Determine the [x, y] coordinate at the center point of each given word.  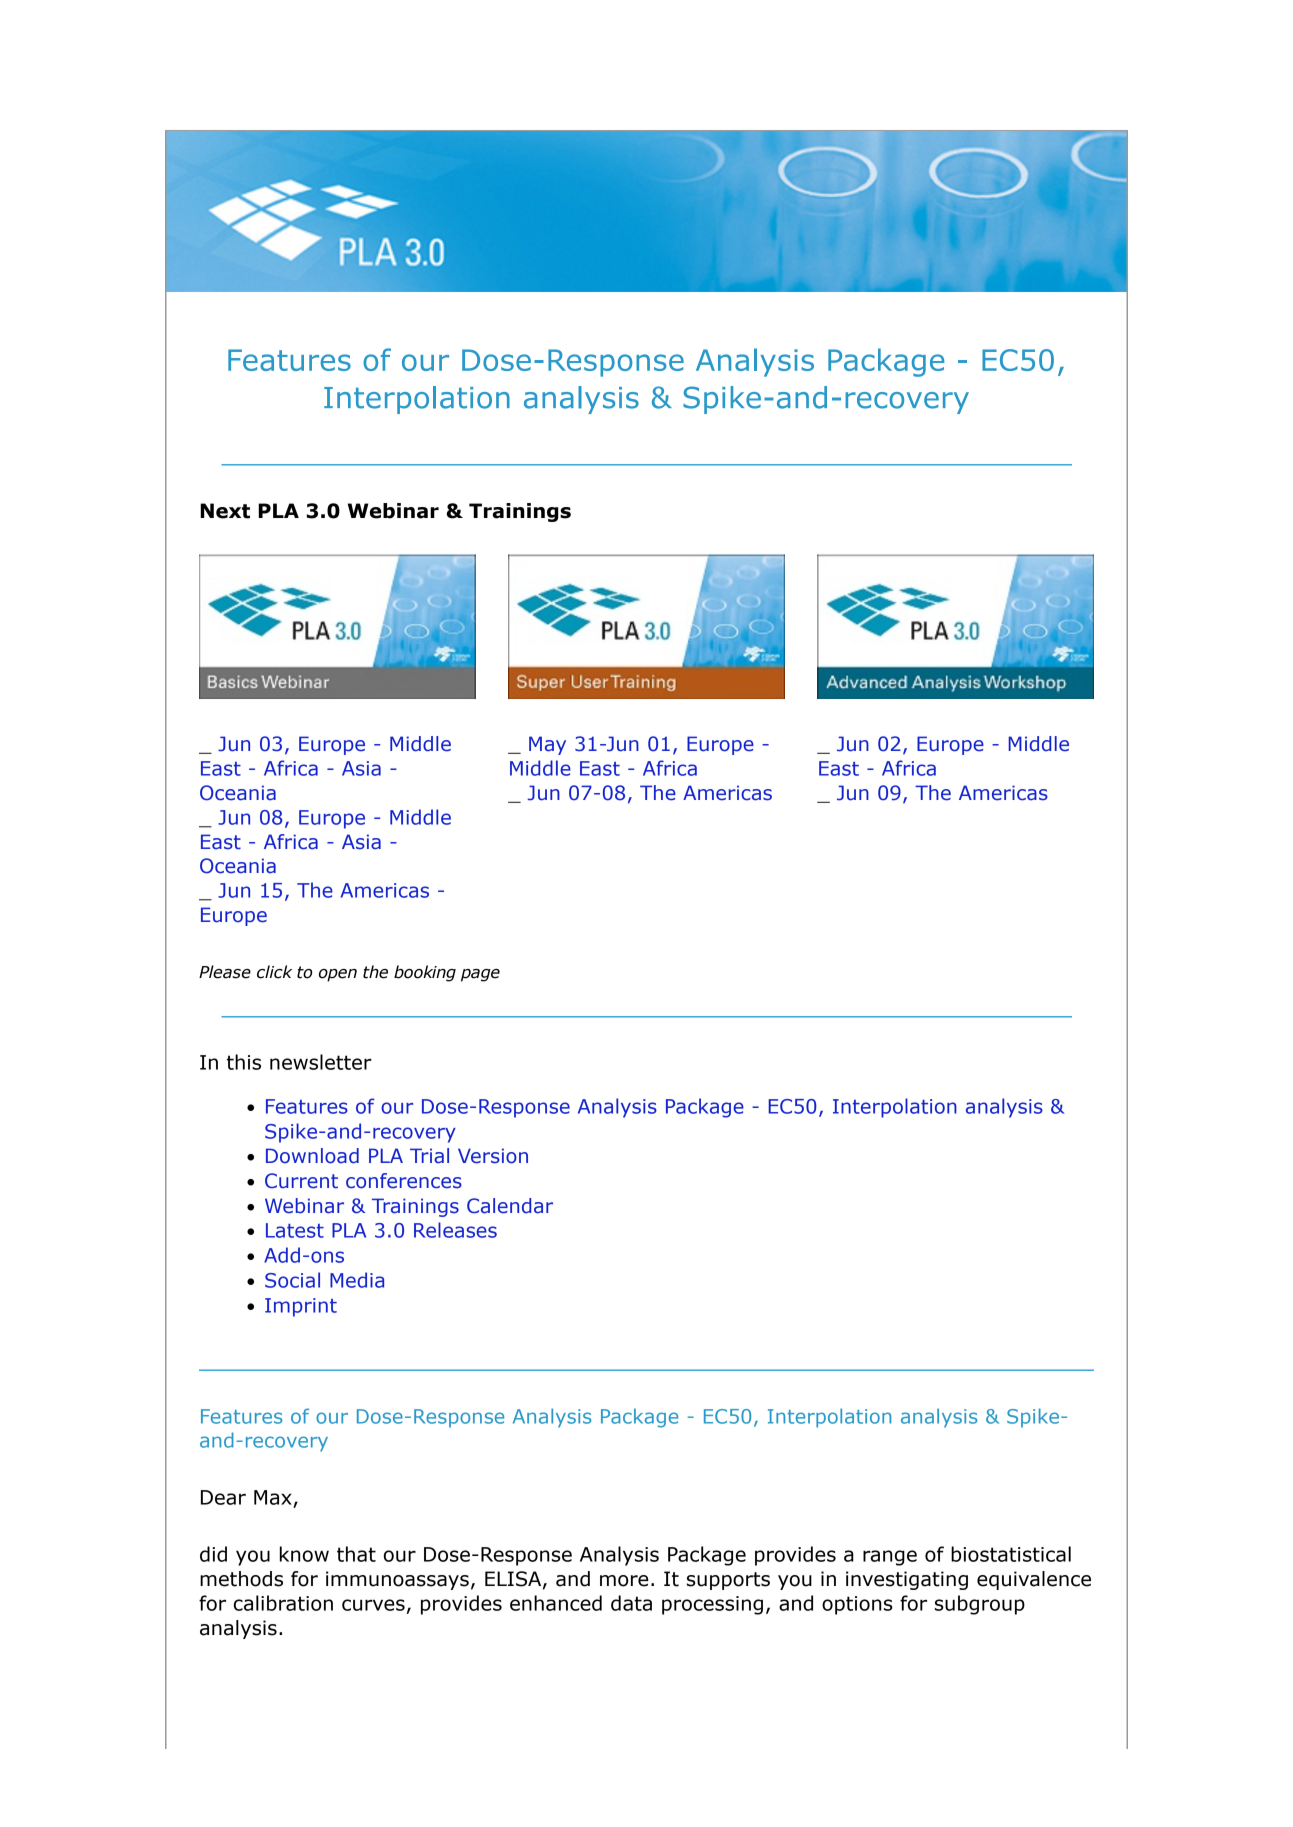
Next [225, 511]
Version [493, 1156]
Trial [429, 1156]
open [338, 975]
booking [425, 973]
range [890, 1558]
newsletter [321, 1062]
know [304, 1554]
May [547, 745]
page [480, 975]
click [274, 972]
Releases [455, 1230]
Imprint [301, 1307]
